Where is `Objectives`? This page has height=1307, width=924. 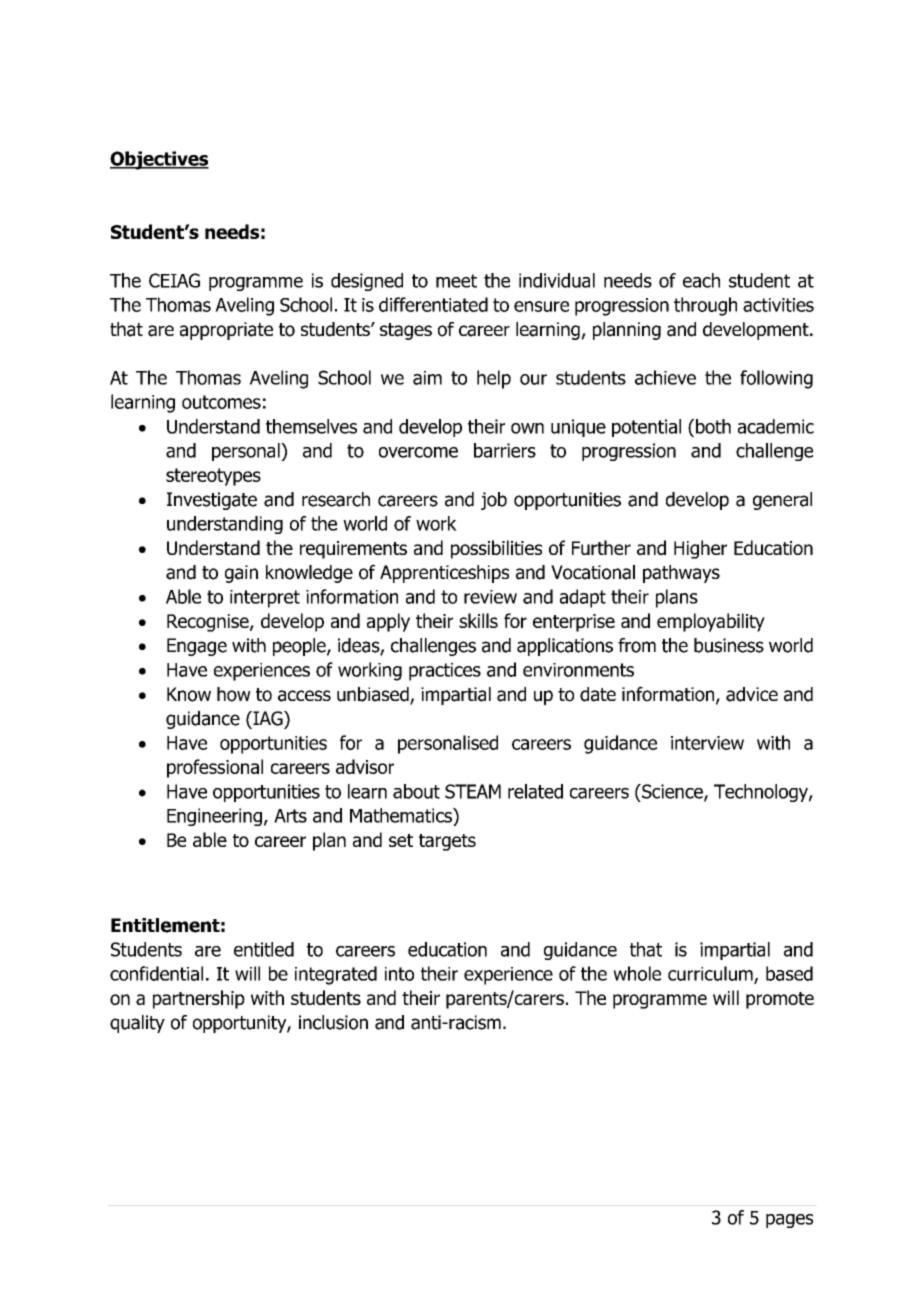
Objectives is located at coordinates (159, 160).
